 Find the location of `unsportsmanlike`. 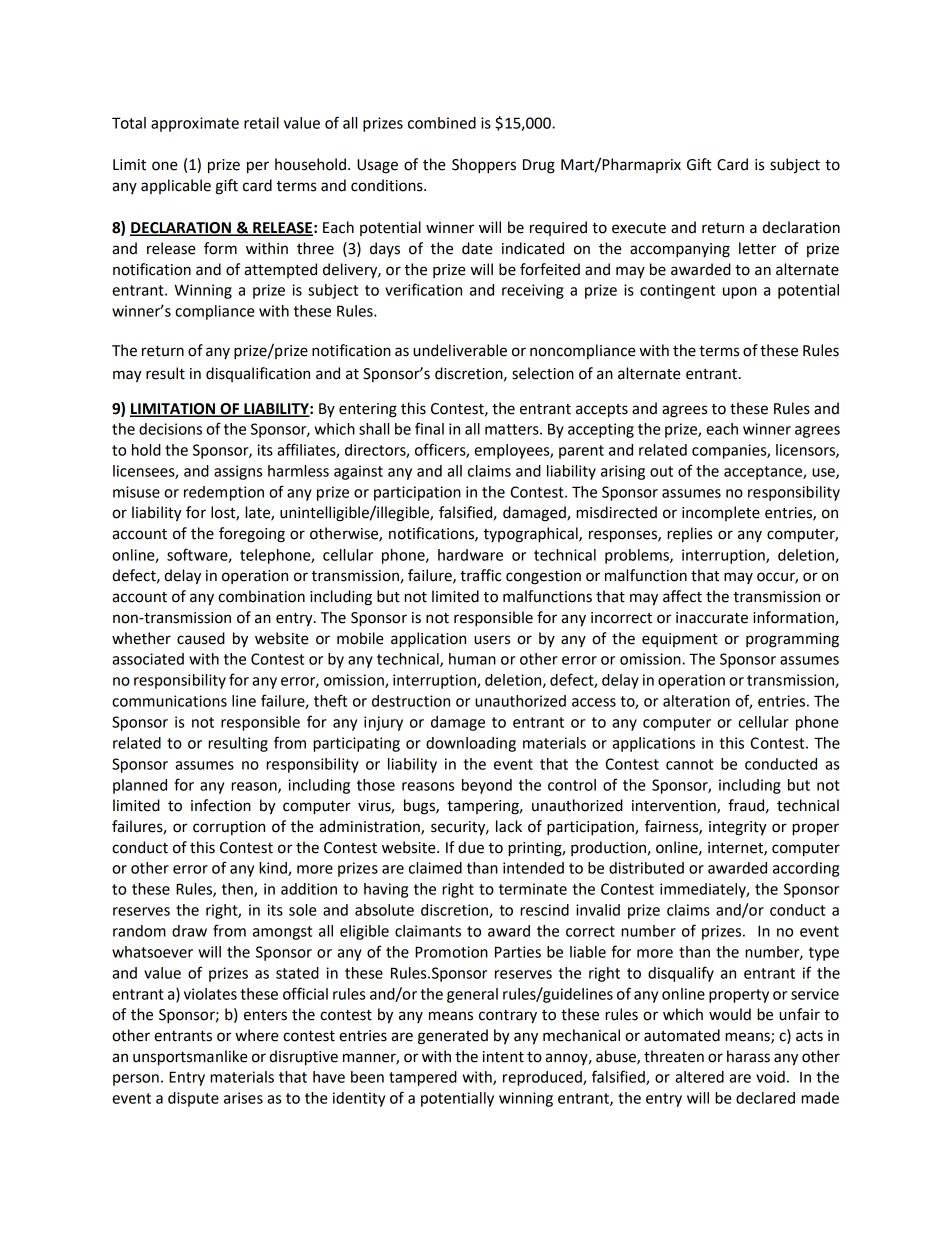

unsportsmanlike is located at coordinates (190, 1058).
